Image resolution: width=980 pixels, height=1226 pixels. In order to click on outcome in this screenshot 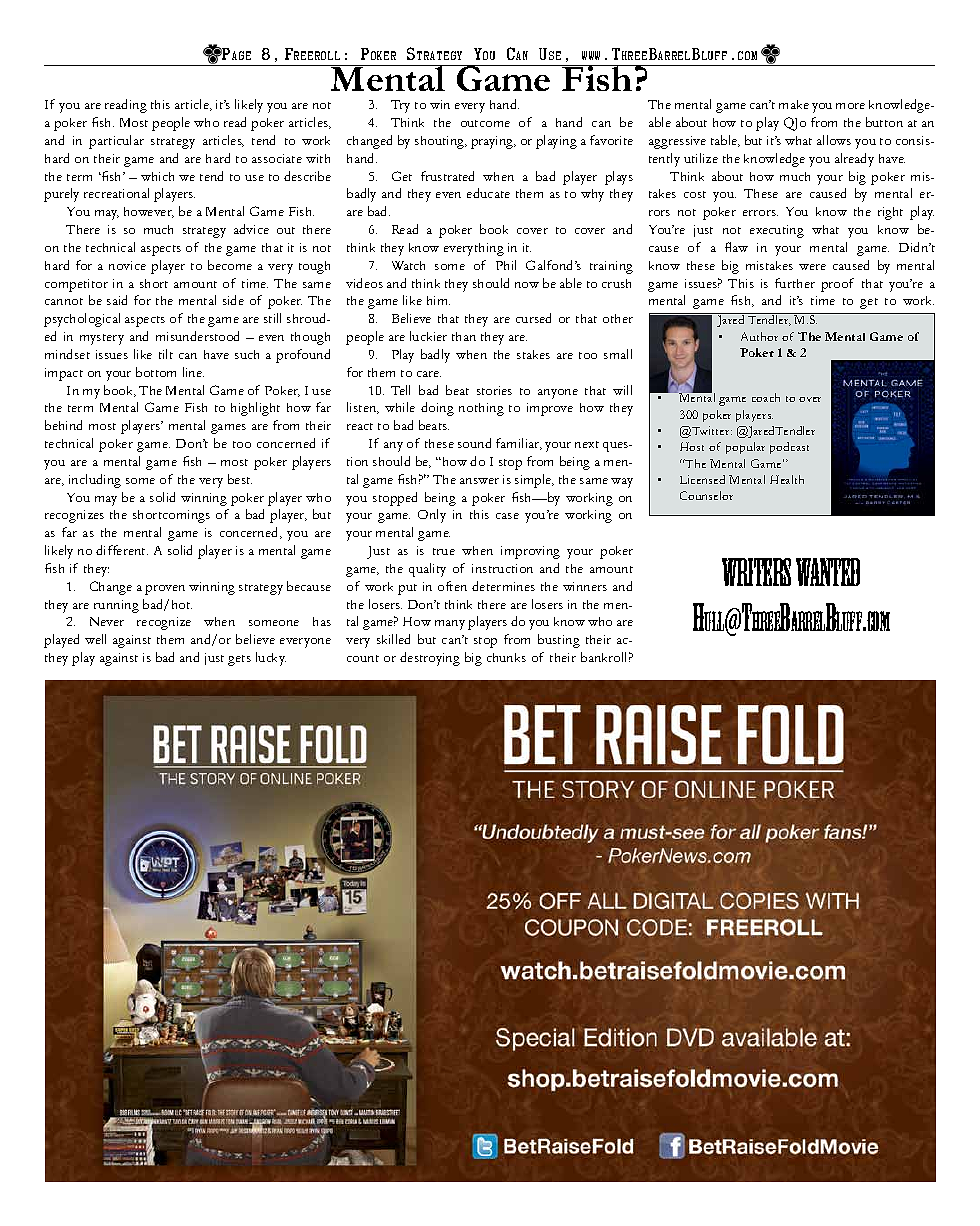, I will do `click(485, 123)`.
